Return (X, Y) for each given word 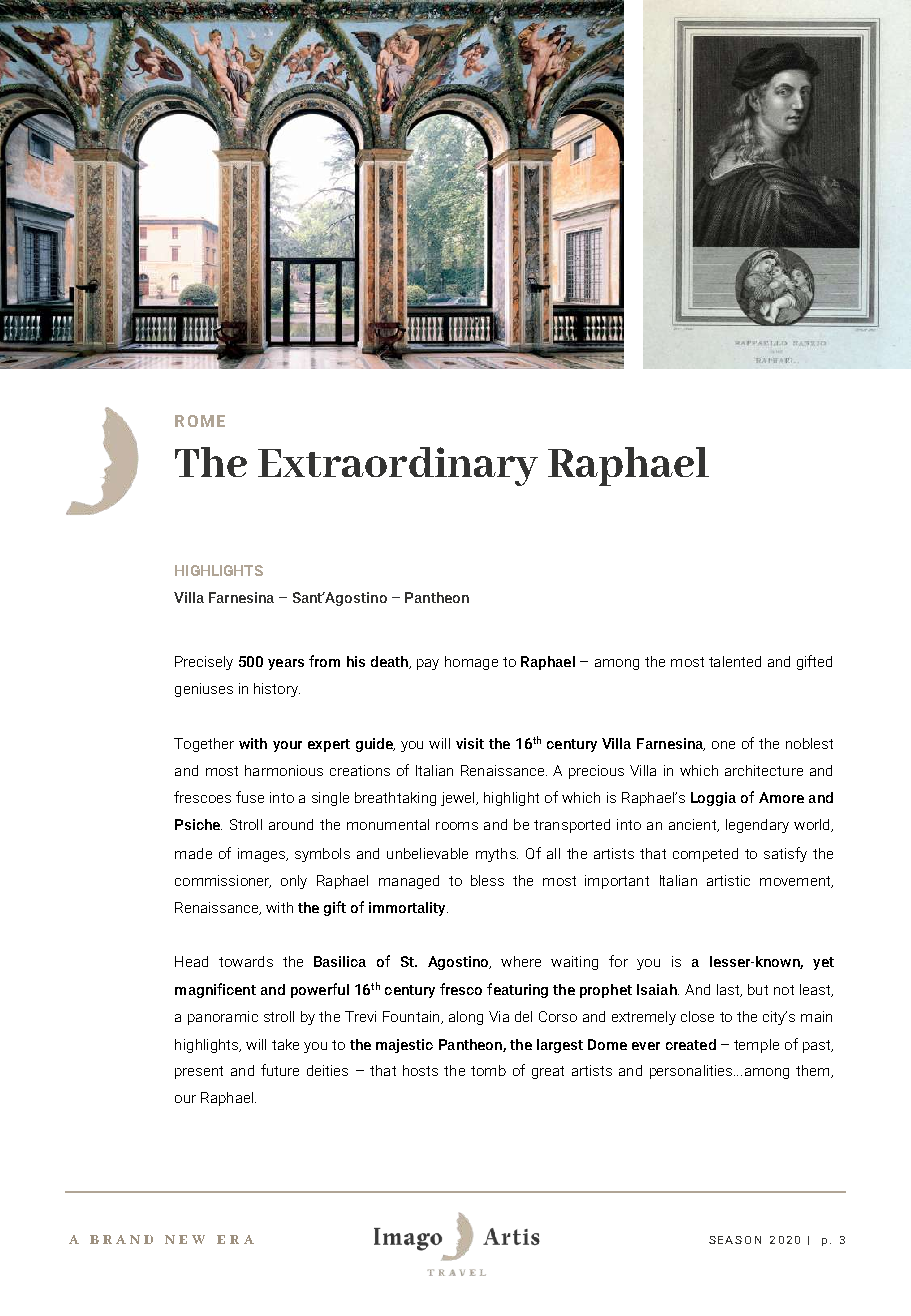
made (193, 853)
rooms (457, 826)
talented (735, 661)
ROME (200, 421)
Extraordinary (398, 466)
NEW (185, 1239)
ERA (235, 1239)
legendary (757, 826)
